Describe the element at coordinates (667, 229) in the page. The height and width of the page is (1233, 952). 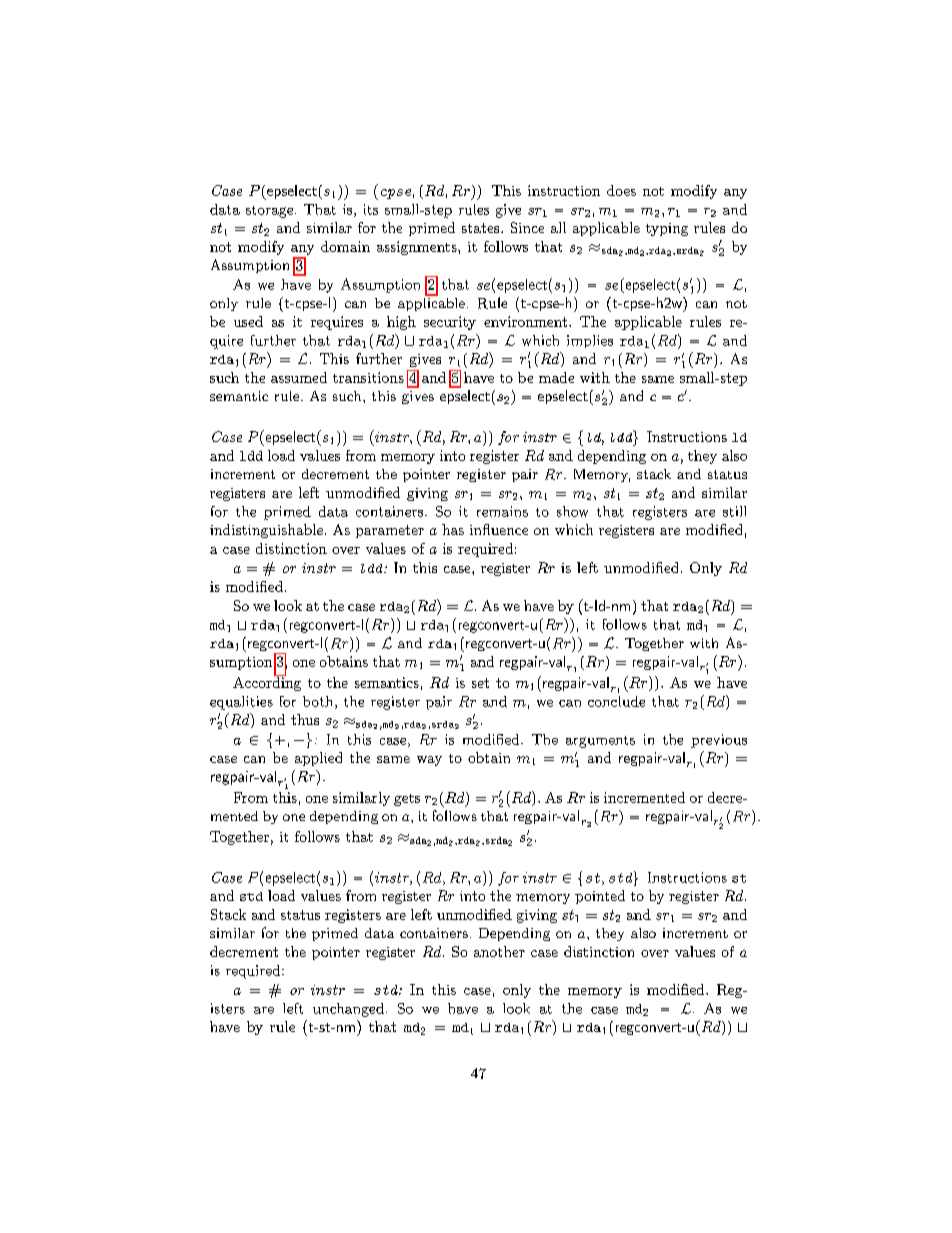
I see `typing` at that location.
